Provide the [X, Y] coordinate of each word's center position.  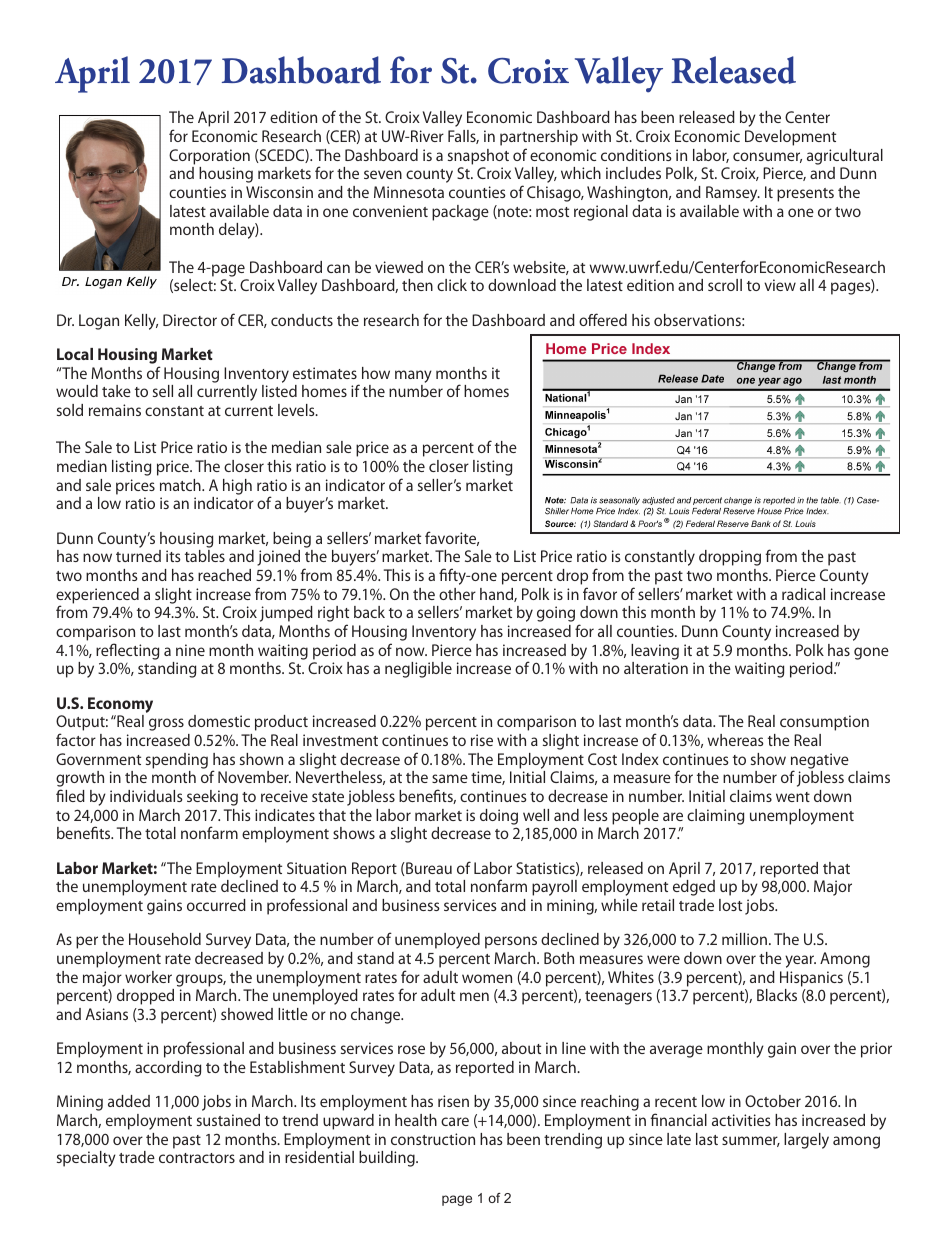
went [793, 797]
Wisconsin [279, 192]
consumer [767, 157]
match [181, 485]
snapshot [478, 157]
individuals [146, 796]
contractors [197, 1158]
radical [803, 594]
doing [499, 817]
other [457, 594]
